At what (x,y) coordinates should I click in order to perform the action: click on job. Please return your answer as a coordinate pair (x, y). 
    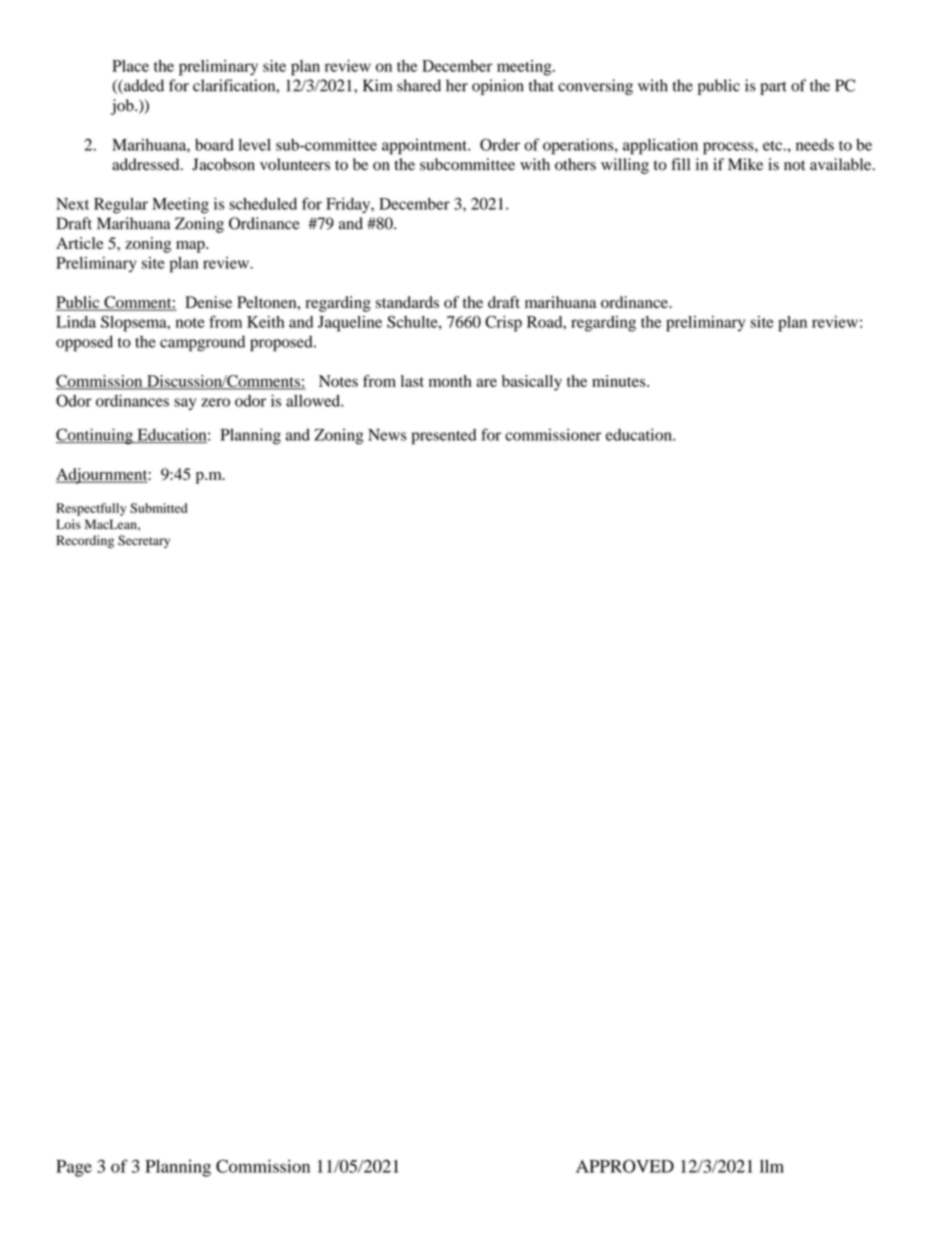
    Looking at the image, I should click on (123, 107).
